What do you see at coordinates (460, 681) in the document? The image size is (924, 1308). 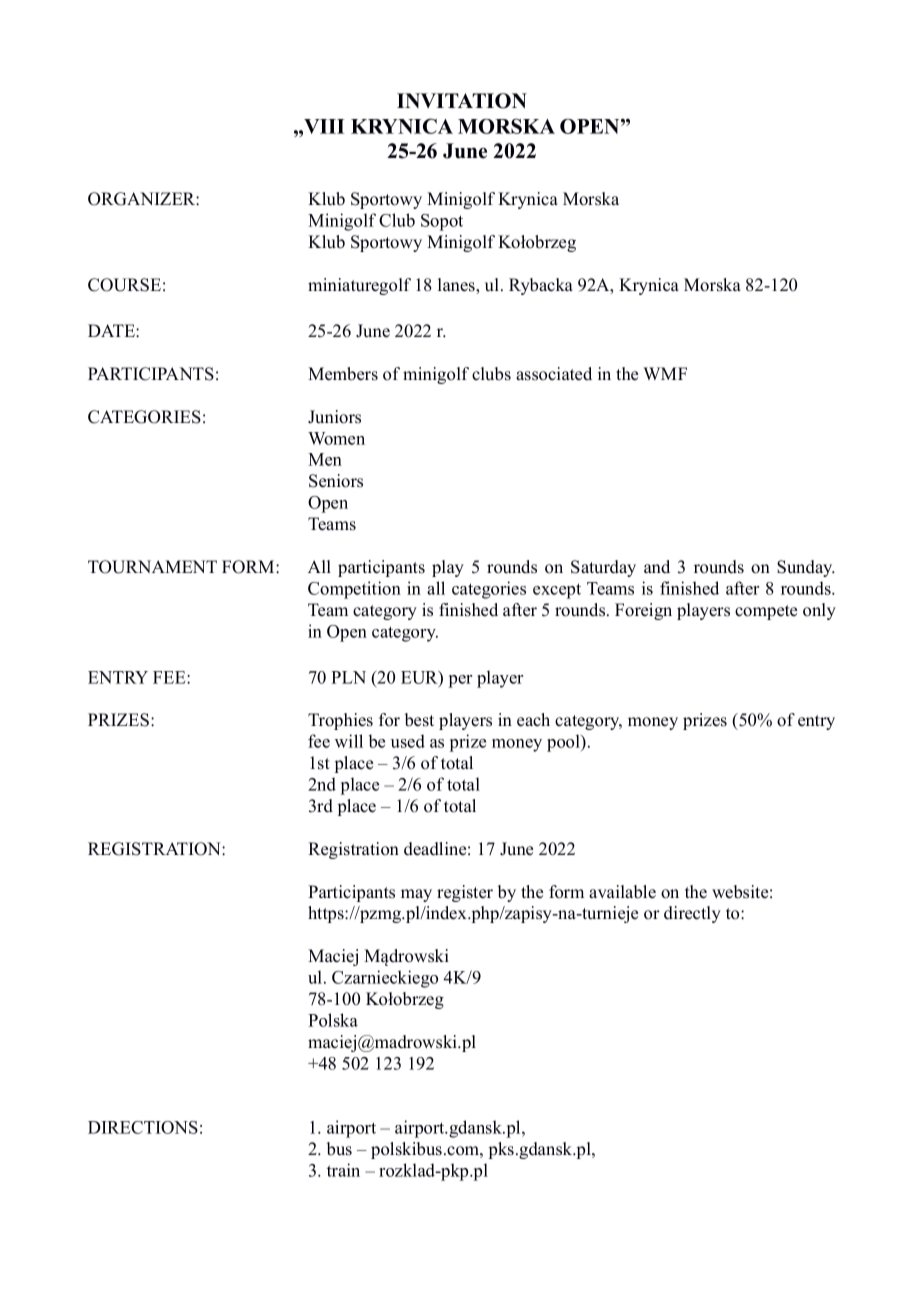 I see `per` at bounding box center [460, 681].
